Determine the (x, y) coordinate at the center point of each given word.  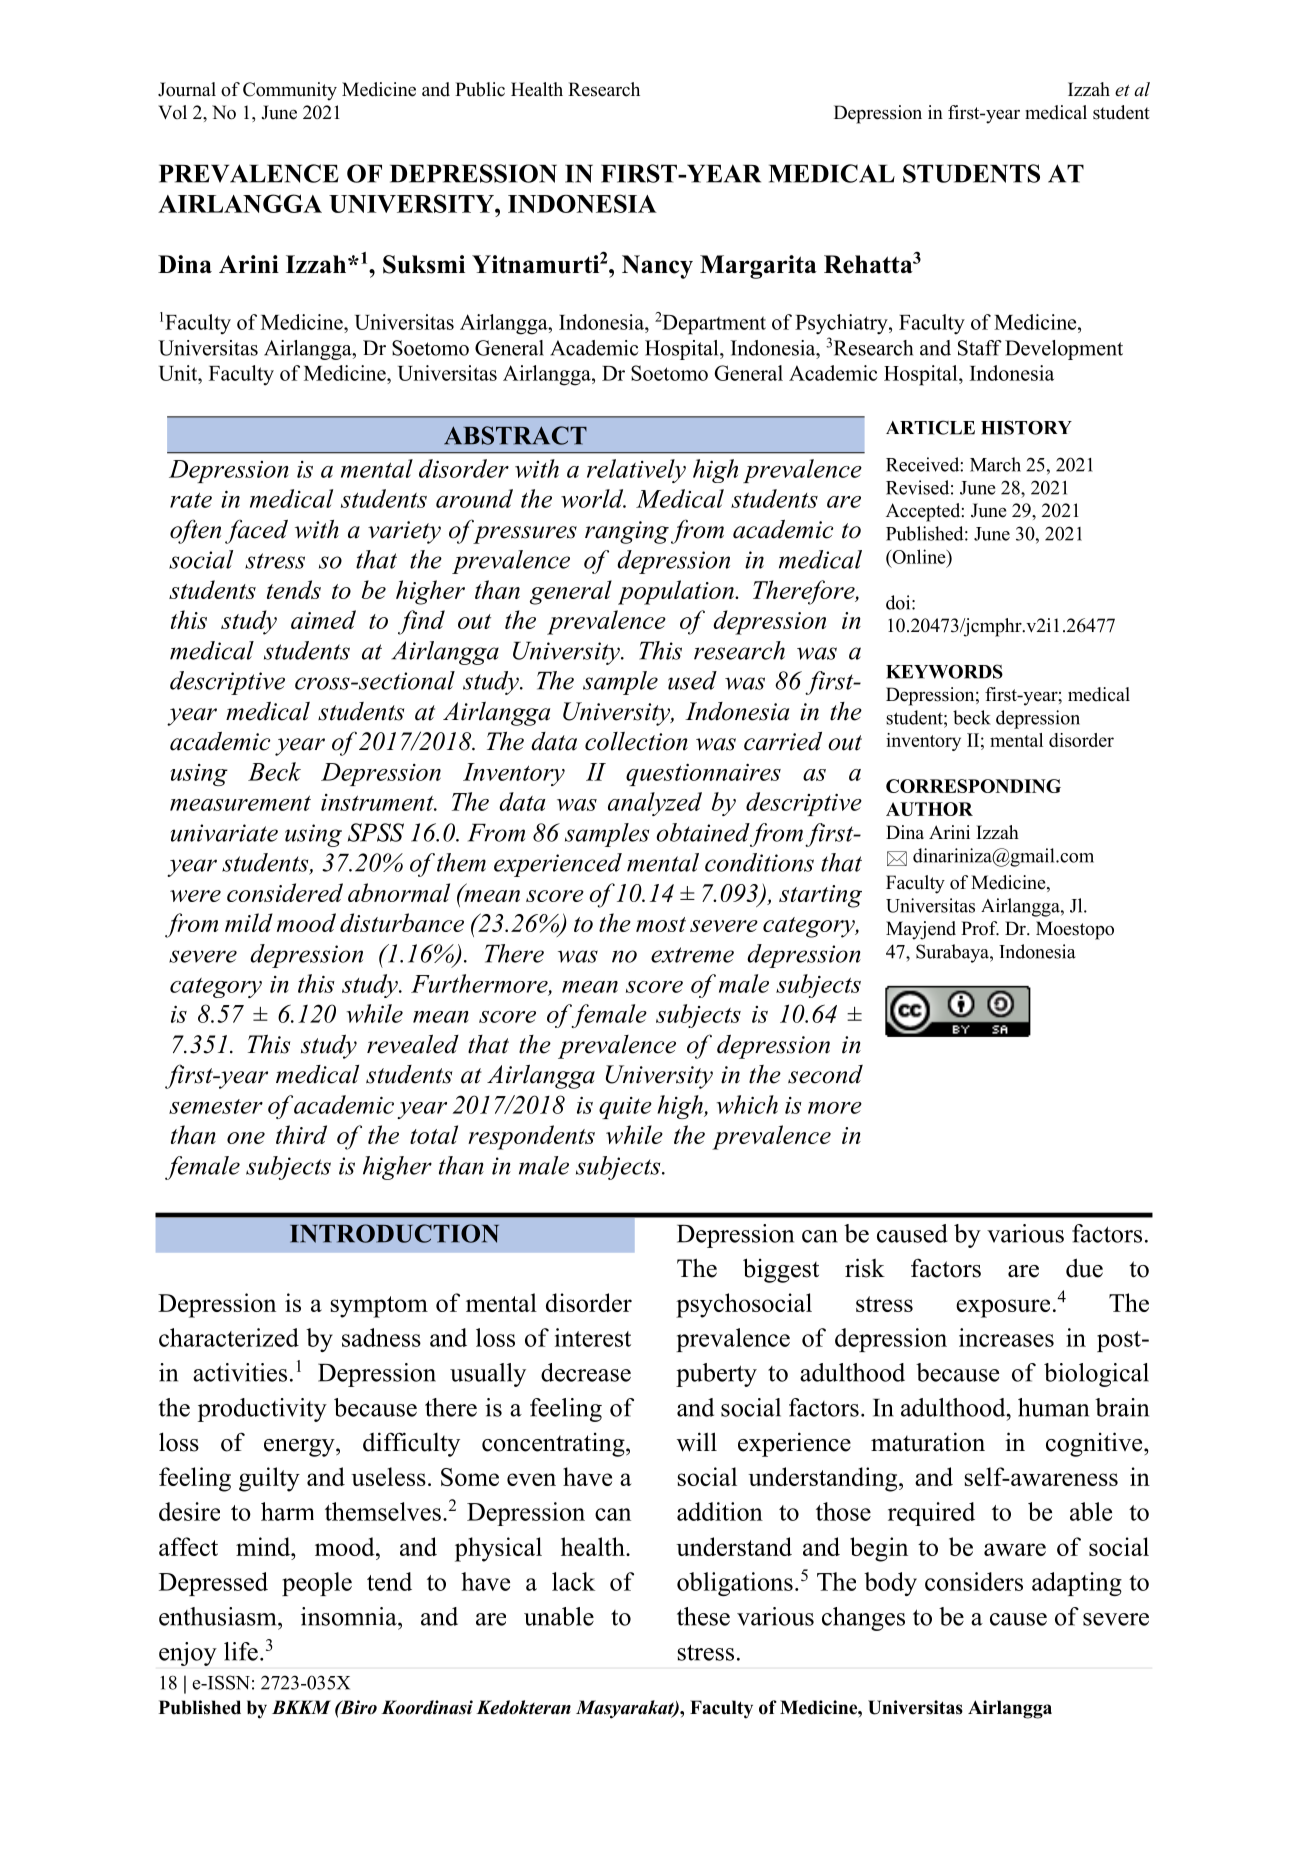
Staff (980, 348)
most (661, 924)
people (317, 1584)
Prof (980, 928)
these (703, 1616)
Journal (187, 89)
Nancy (657, 267)
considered (285, 892)
